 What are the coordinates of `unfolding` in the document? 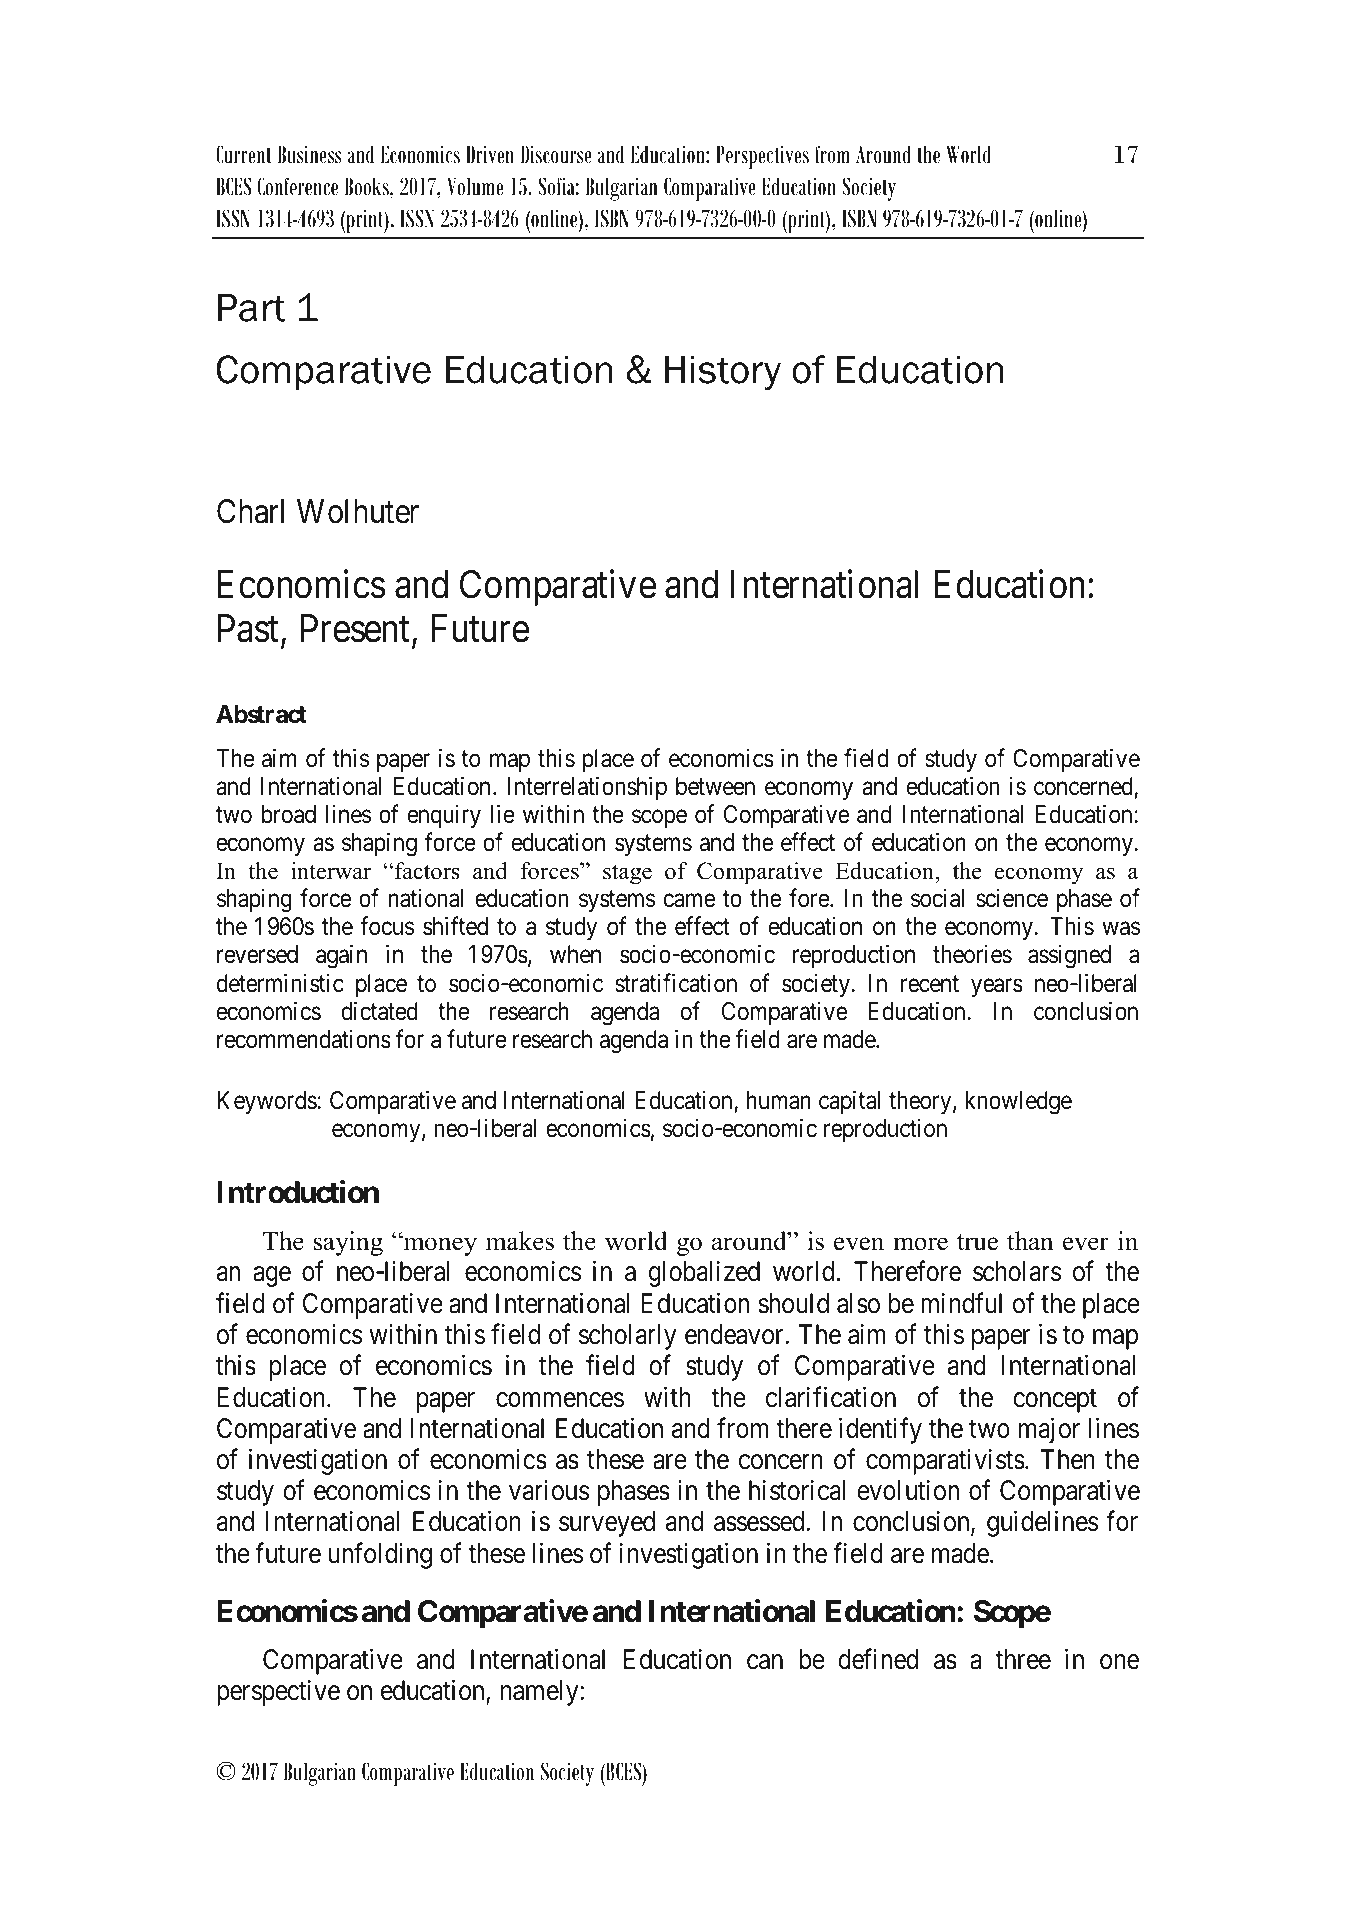 It's located at (380, 1555).
